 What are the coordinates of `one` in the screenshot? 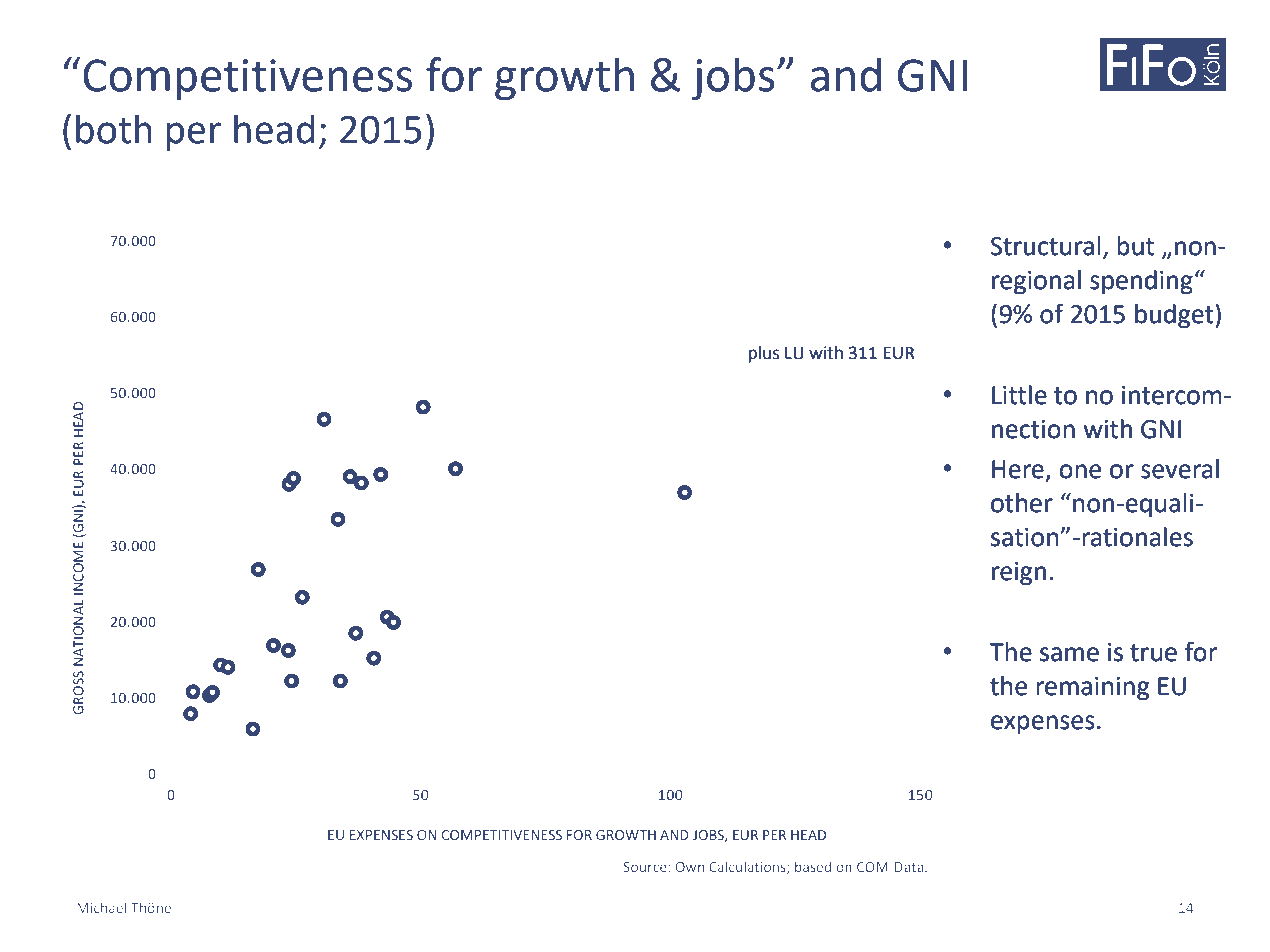 It's located at (1080, 471).
